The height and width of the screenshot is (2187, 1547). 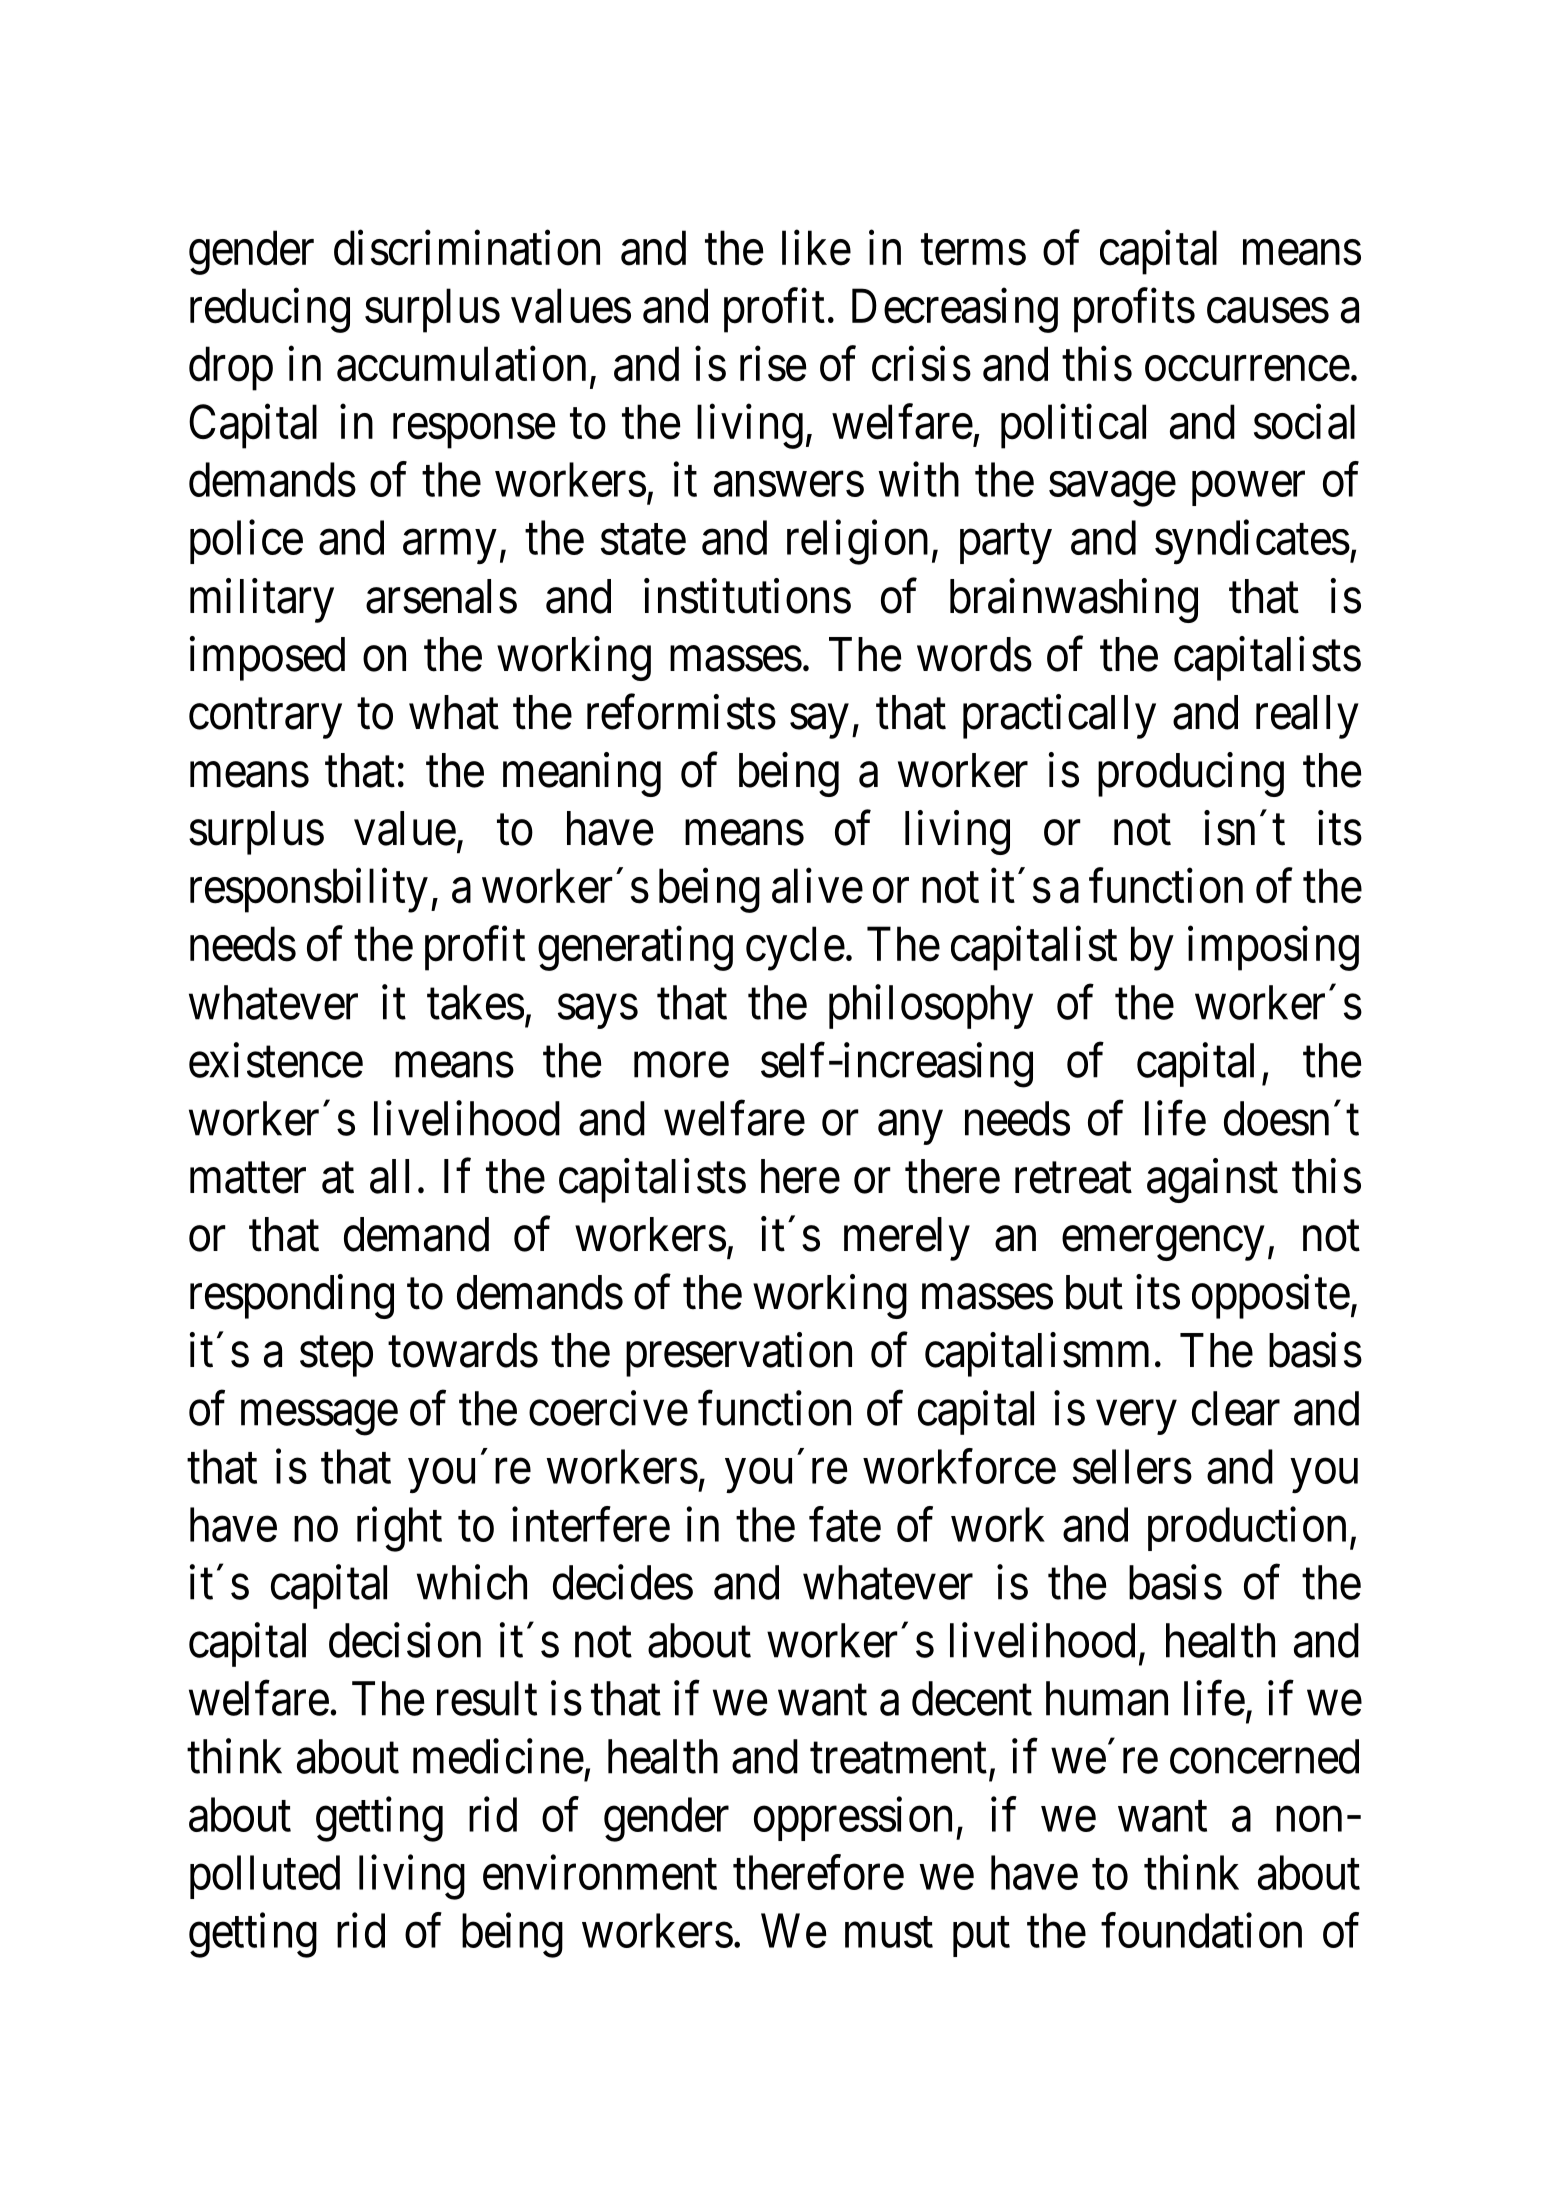 I want to click on production, so click(x=1247, y=1529).
